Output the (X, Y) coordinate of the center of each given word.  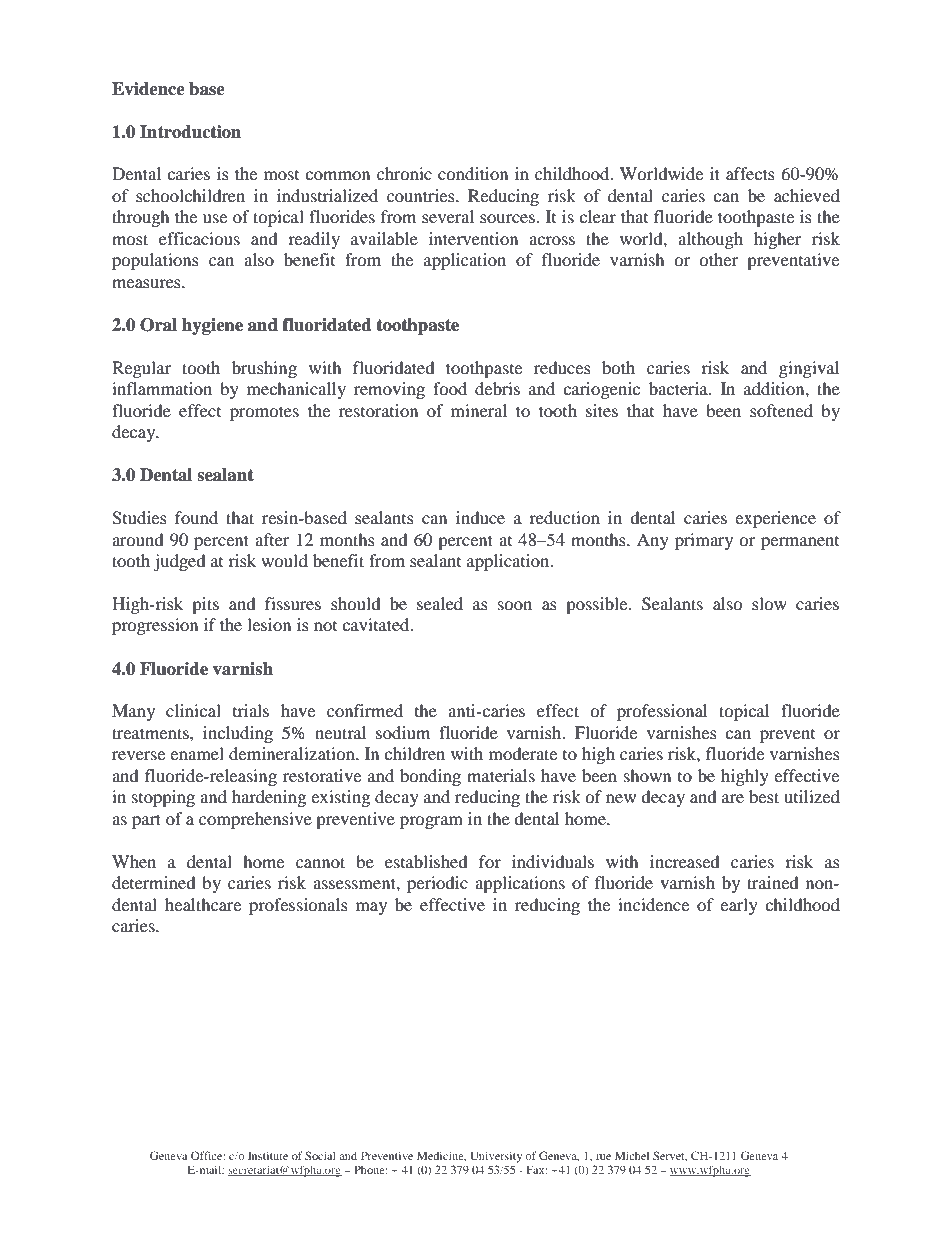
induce (480, 517)
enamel (197, 753)
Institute (268, 1155)
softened (781, 410)
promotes (264, 413)
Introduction (190, 132)
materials (501, 775)
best (764, 796)
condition (473, 173)
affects (750, 173)
